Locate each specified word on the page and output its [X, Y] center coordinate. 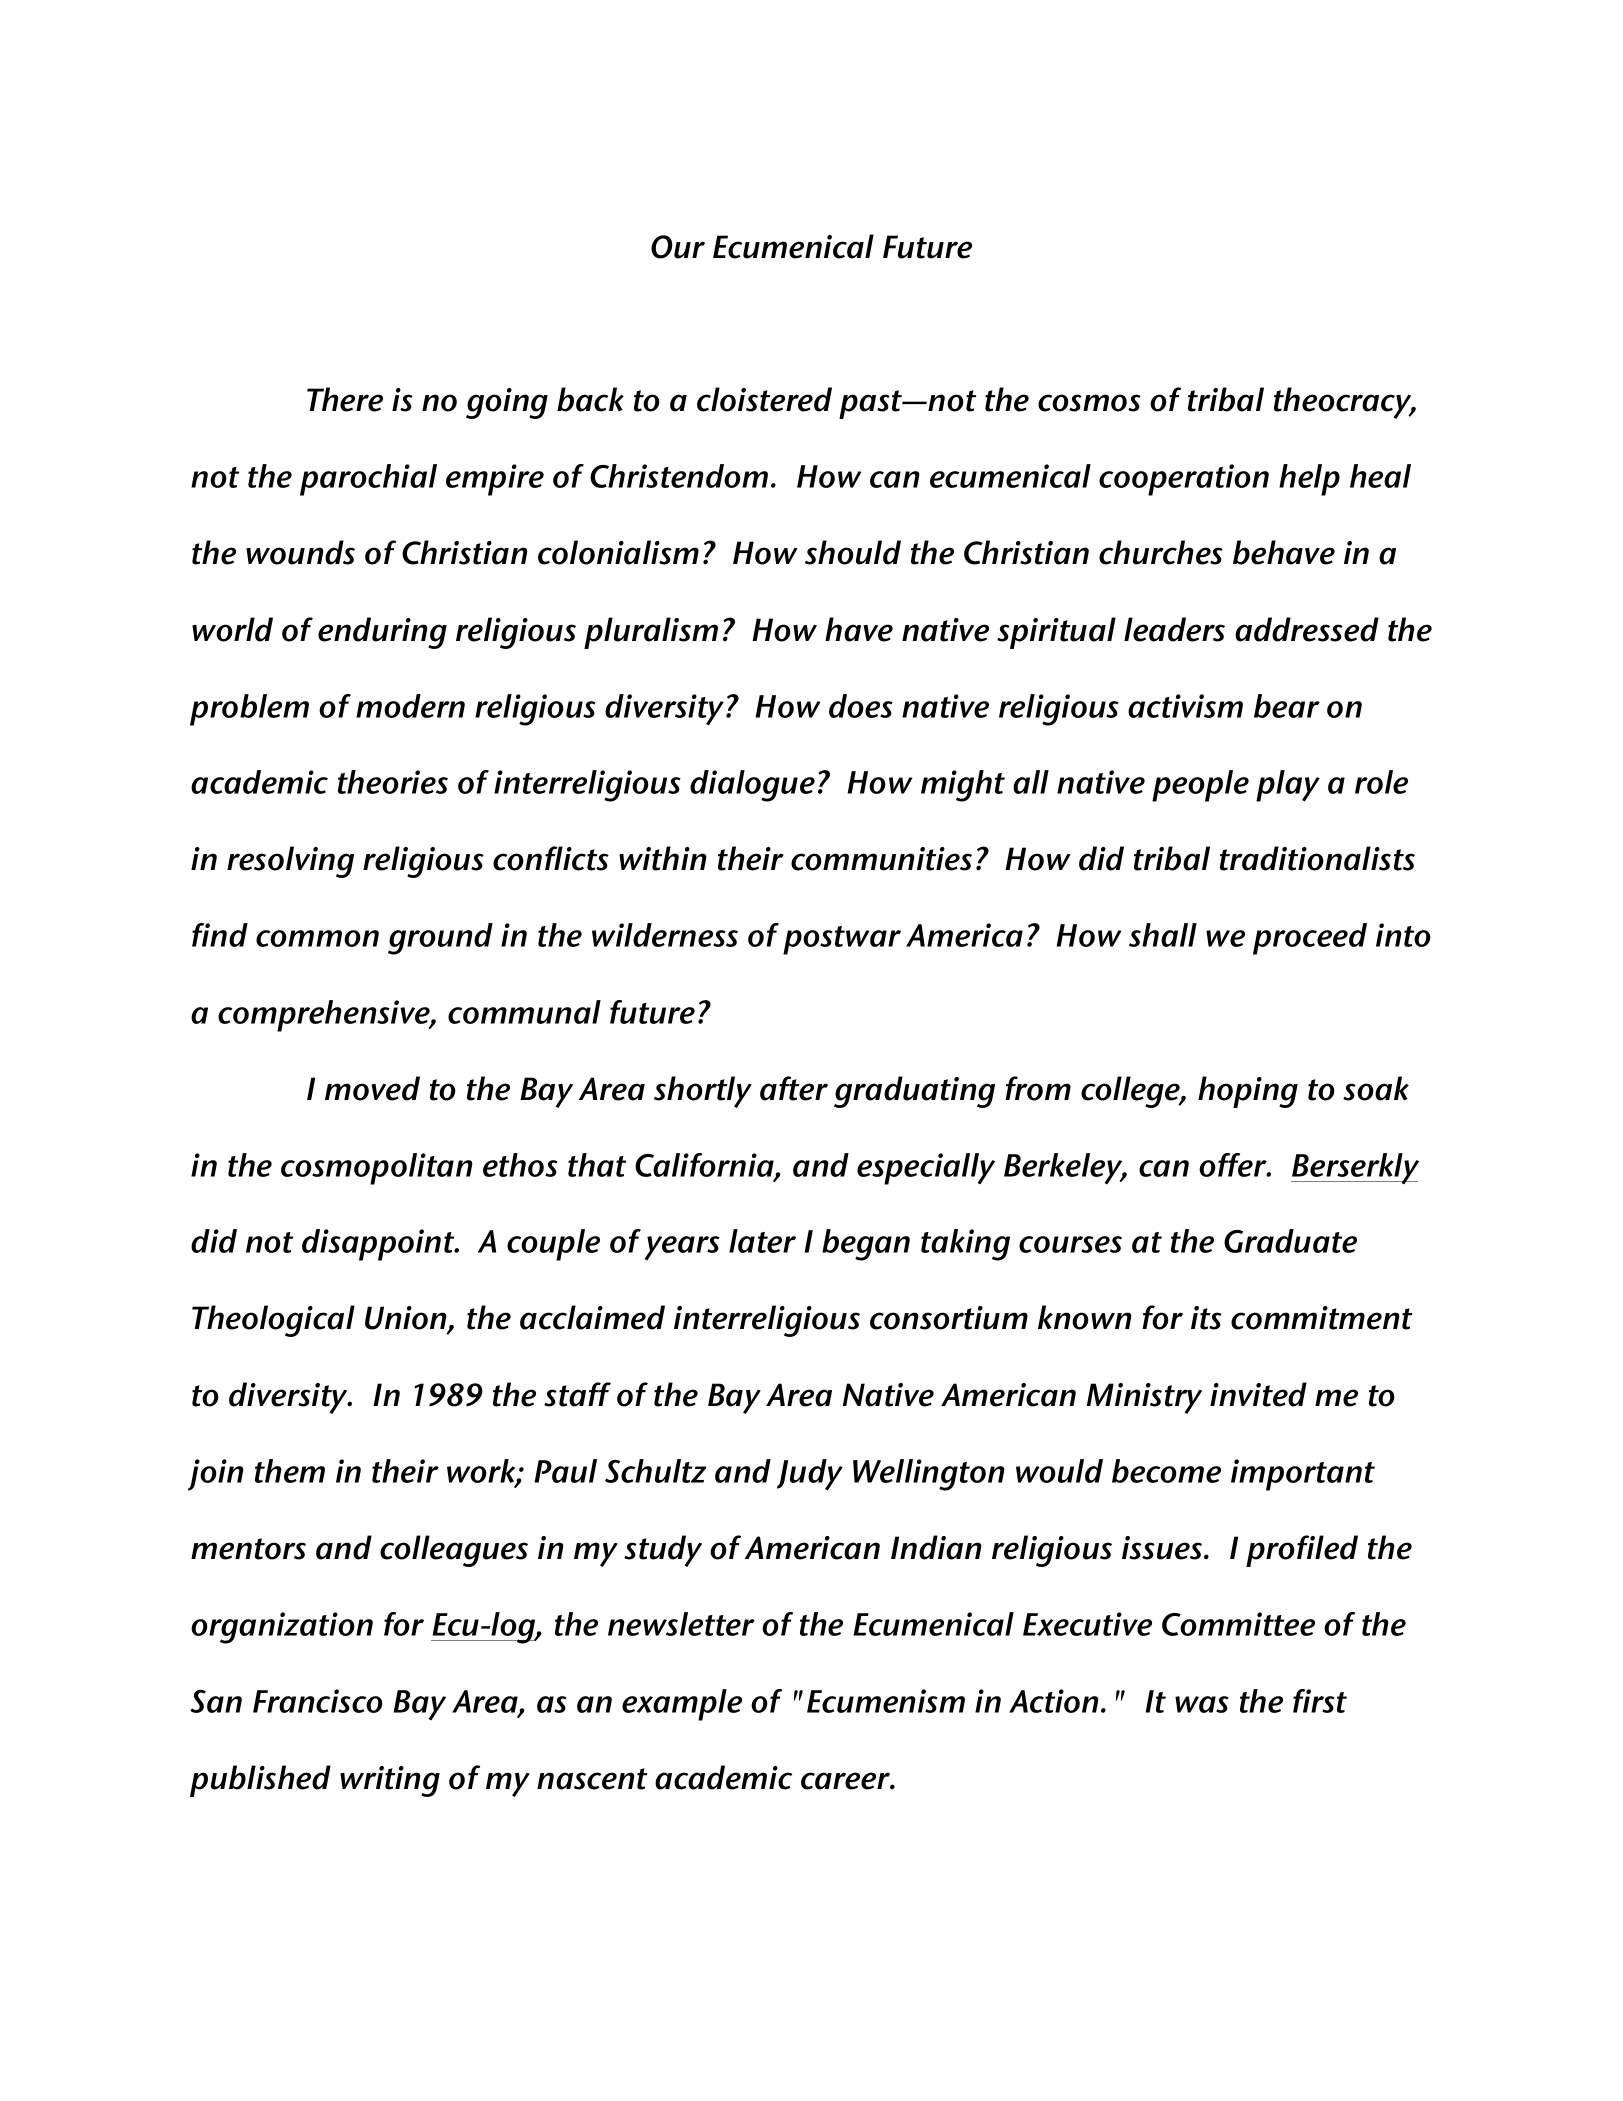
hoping [1248, 1092]
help [1309, 480]
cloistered [764, 399]
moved [372, 1088]
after [794, 1088]
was [1202, 1704]
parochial [368, 480]
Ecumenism [886, 1701]
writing [390, 1781]
